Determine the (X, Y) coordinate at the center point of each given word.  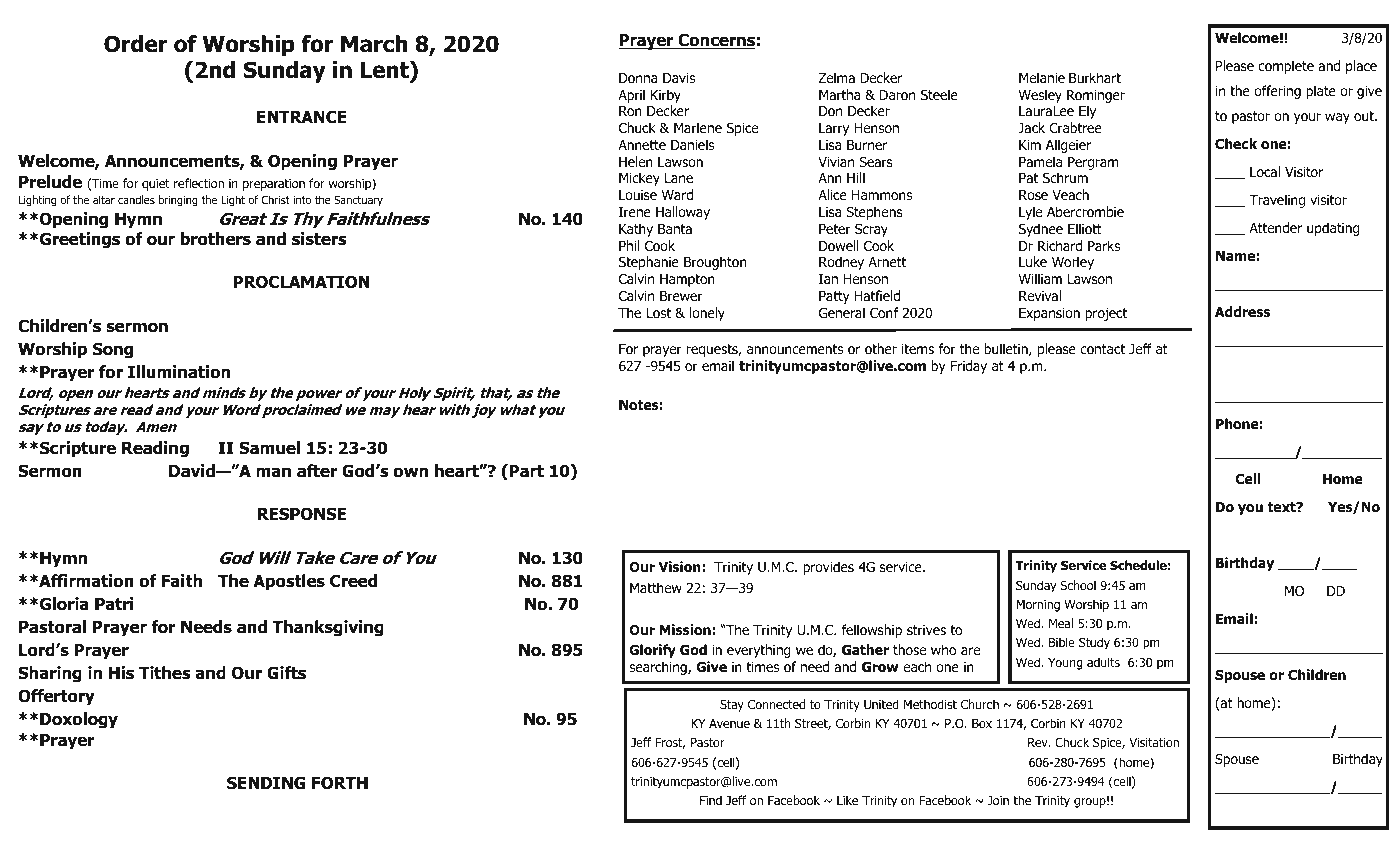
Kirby (666, 96)
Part (526, 471)
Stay (732, 705)
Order (135, 44)
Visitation (1154, 742)
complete (1286, 67)
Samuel (269, 448)
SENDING (266, 783)
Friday (969, 367)
